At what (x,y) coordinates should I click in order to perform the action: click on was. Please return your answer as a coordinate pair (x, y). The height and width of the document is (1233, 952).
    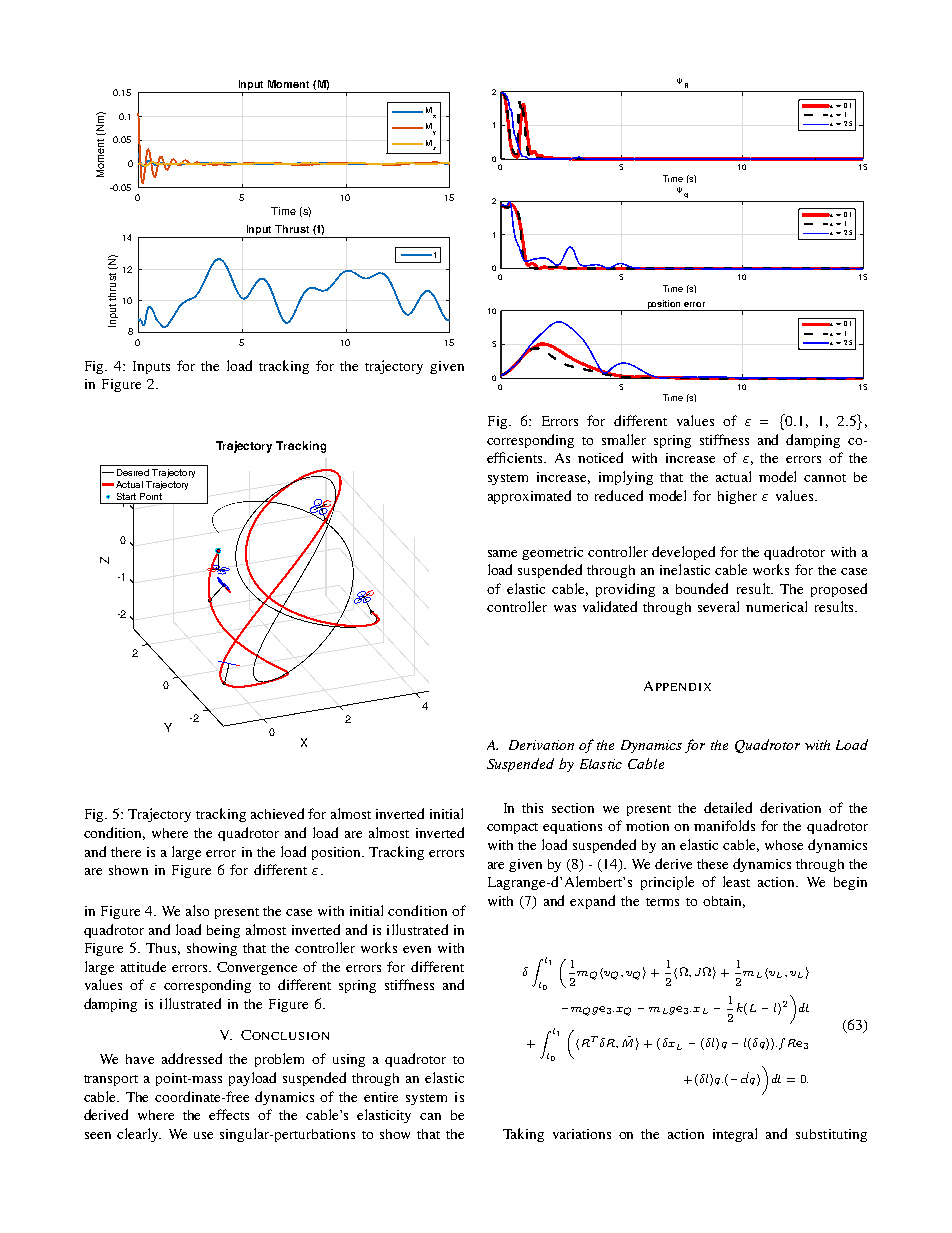
    Looking at the image, I should click on (565, 608).
